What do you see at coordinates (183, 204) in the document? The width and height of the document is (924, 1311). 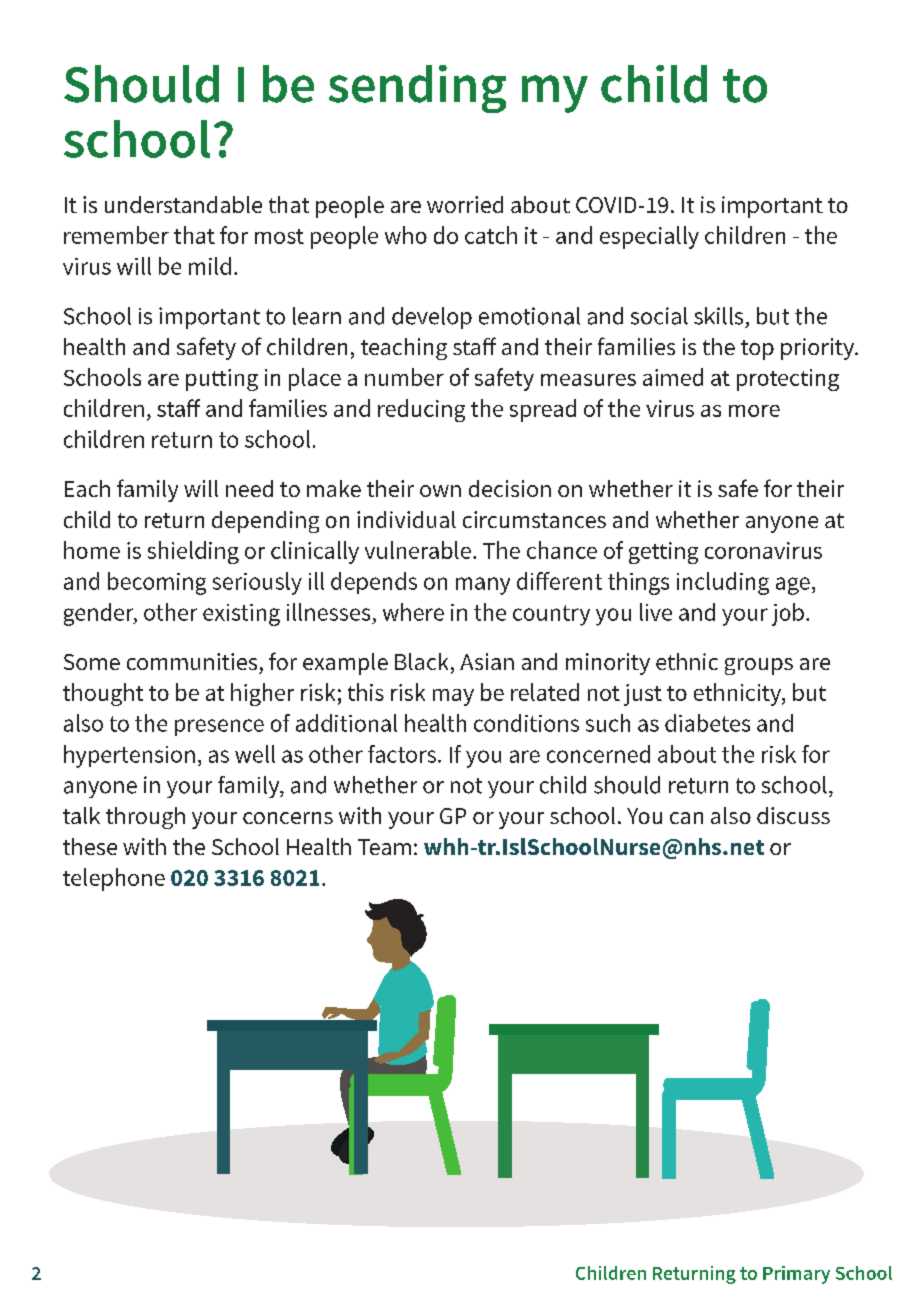 I see `understandable` at bounding box center [183, 204].
